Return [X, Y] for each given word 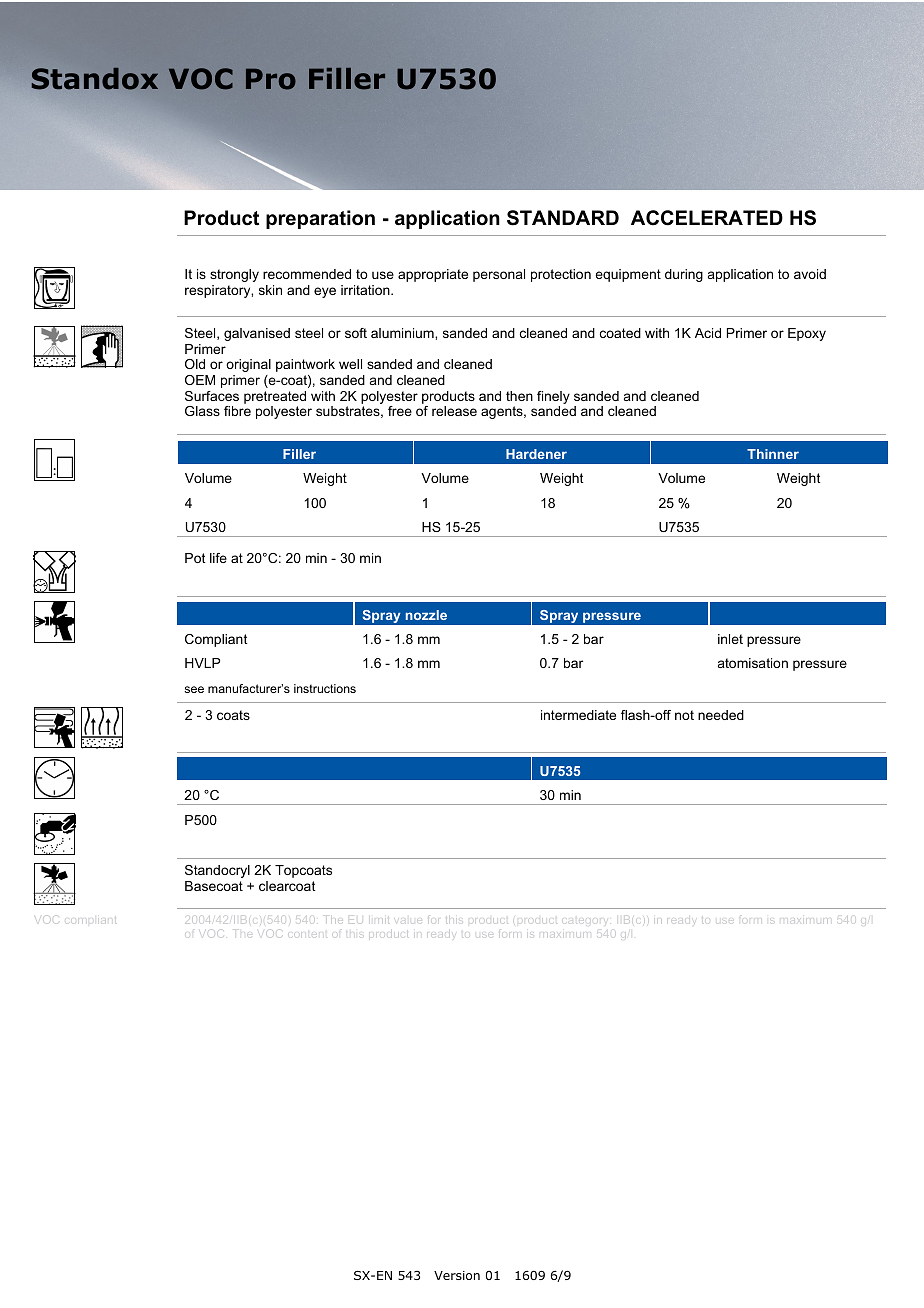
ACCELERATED [707, 218]
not [684, 715]
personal [499, 275]
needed [721, 715]
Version [457, 1275]
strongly [234, 275]
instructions [325, 688]
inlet [730, 639]
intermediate [578, 715]
